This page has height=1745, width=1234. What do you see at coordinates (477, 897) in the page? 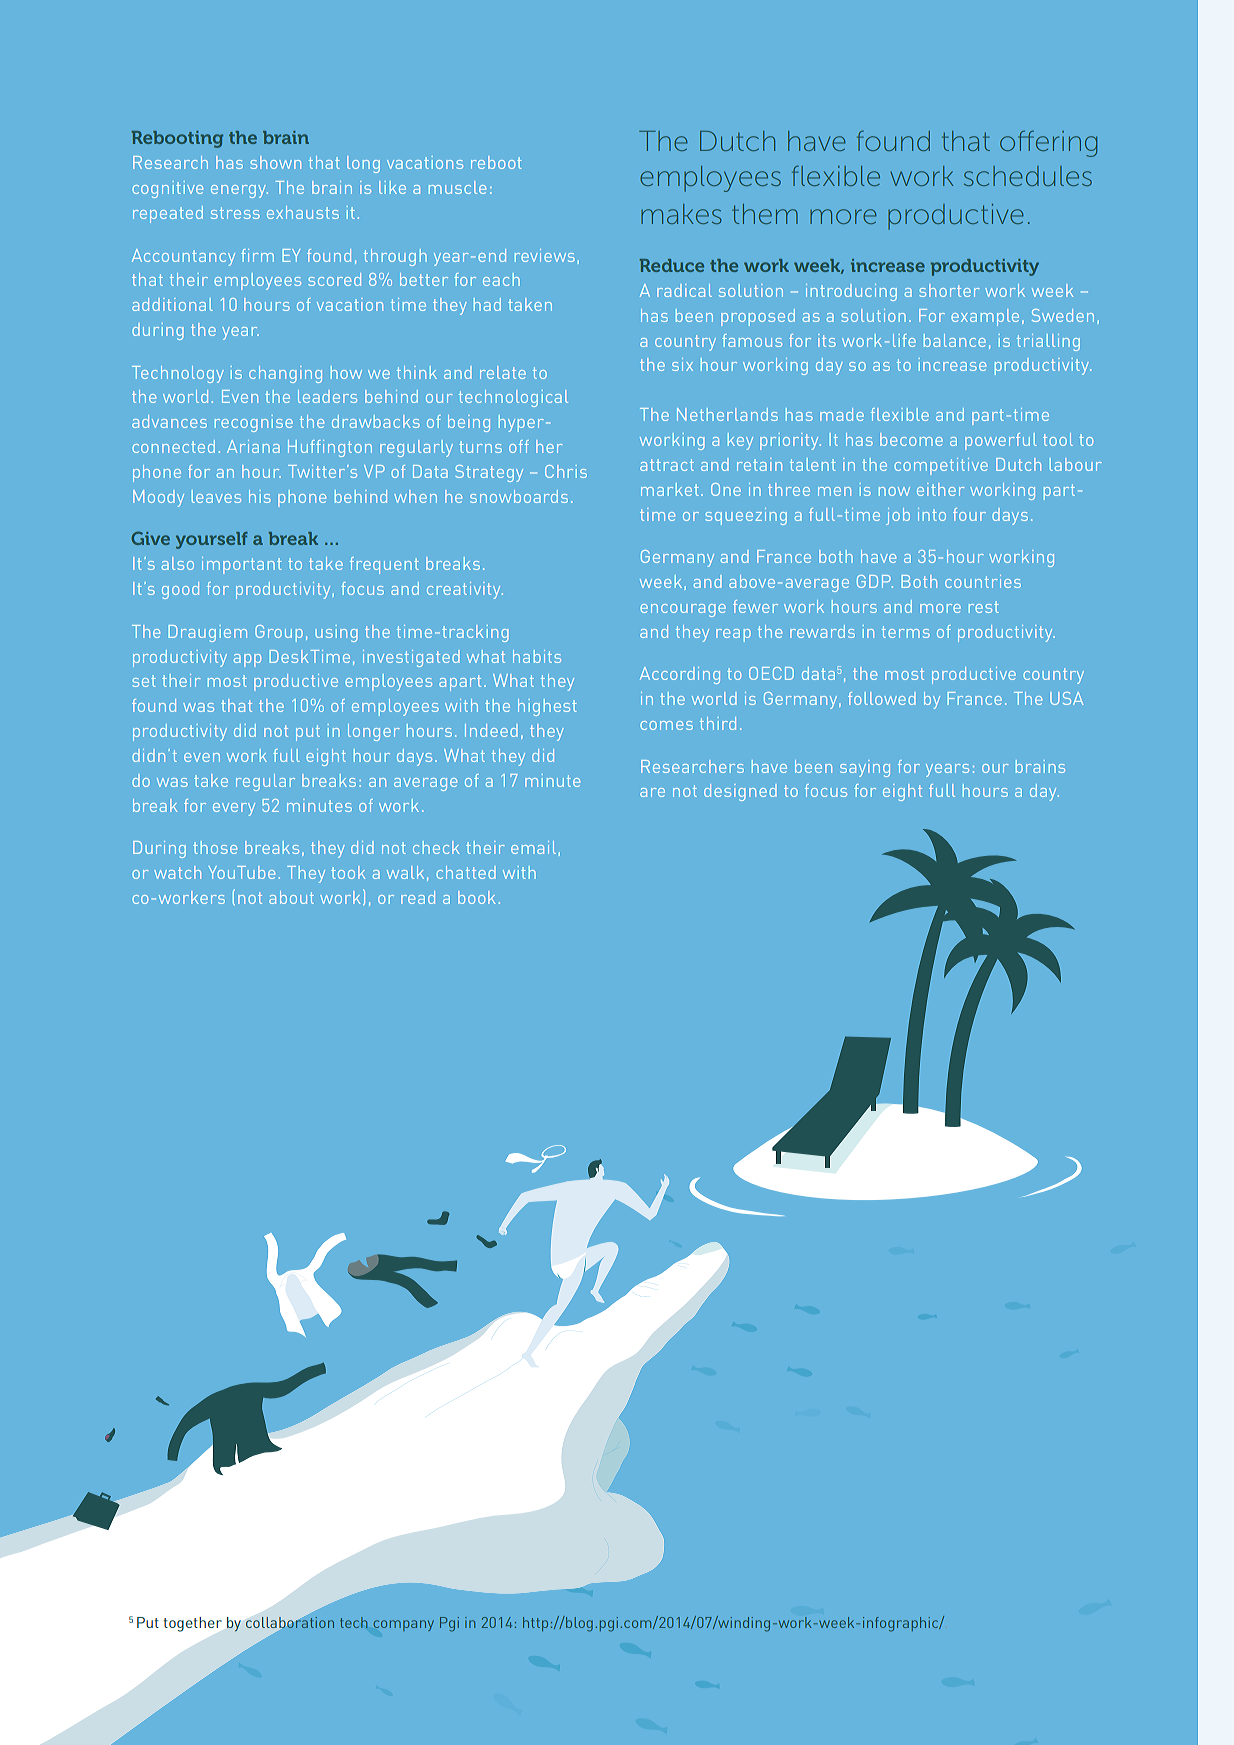
I see `book` at bounding box center [477, 897].
